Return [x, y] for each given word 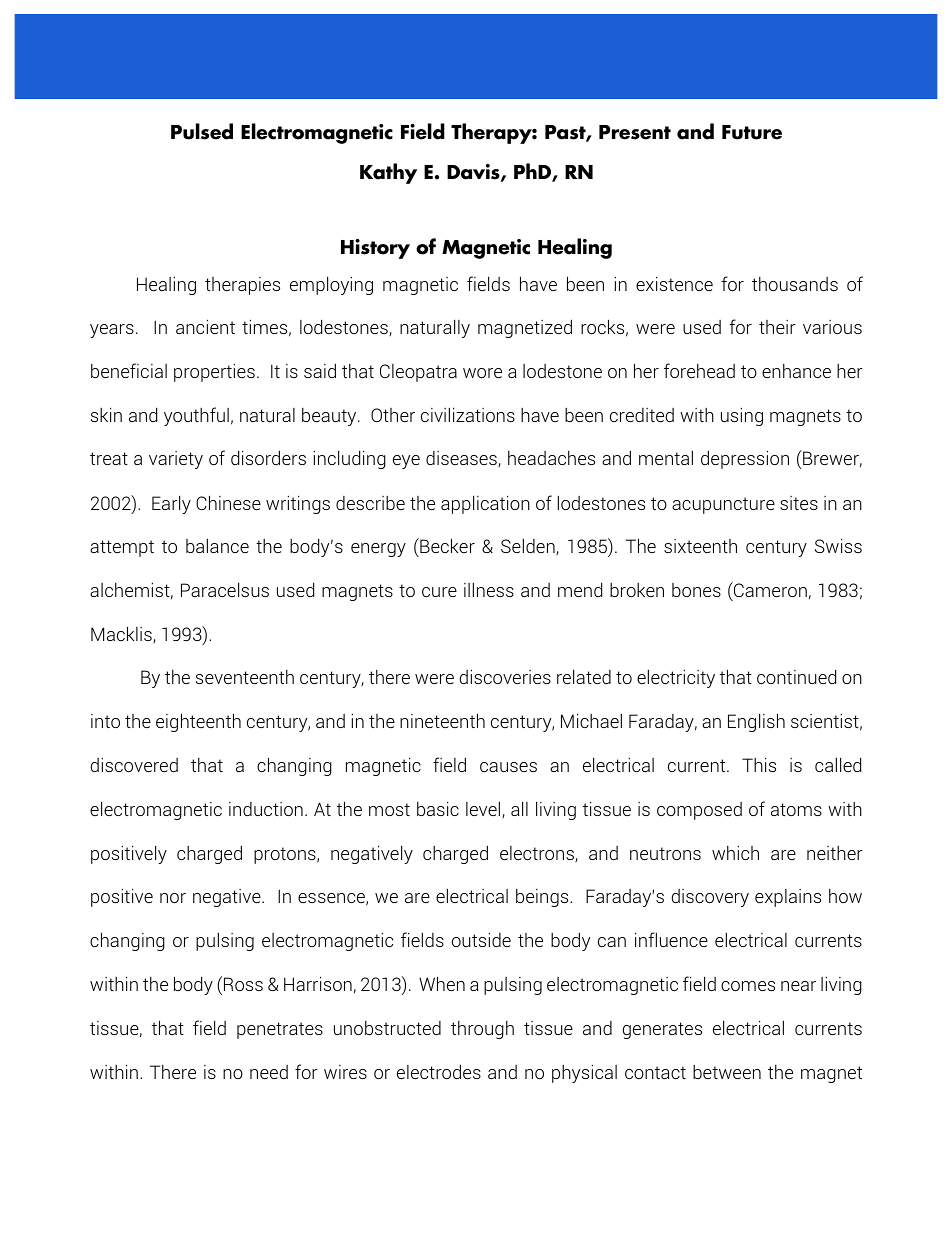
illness [489, 589]
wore [482, 373]
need [269, 1072]
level [484, 809]
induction [266, 809]
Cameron [769, 589]
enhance [796, 371]
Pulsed [202, 131]
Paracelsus [225, 589]
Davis [474, 173]
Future [752, 132]
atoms [796, 809]
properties [214, 372]
